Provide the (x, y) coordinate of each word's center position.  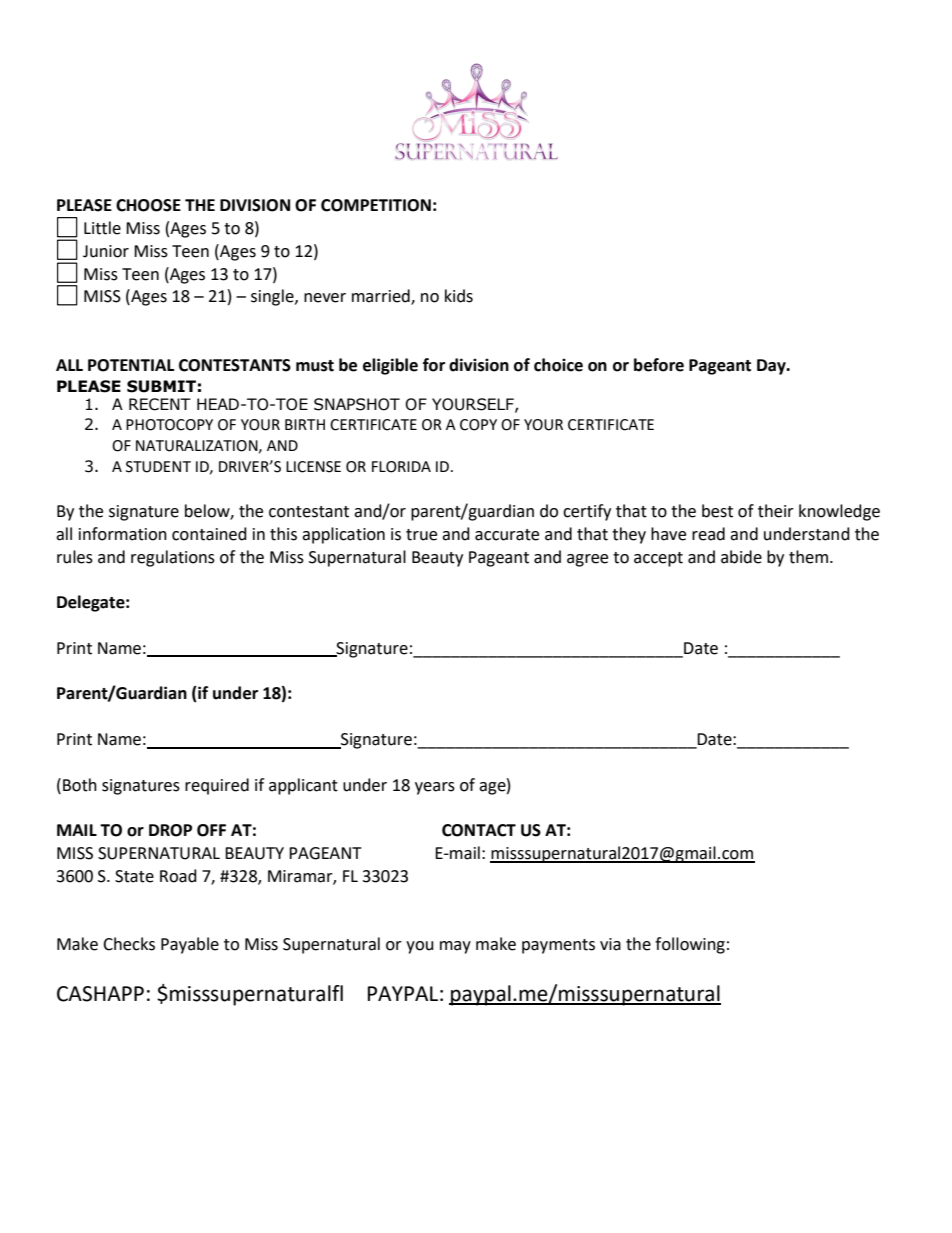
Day (772, 367)
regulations (173, 558)
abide (741, 557)
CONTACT (479, 830)
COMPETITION (376, 205)
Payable (190, 945)
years (435, 788)
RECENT (160, 404)
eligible (390, 366)
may (455, 947)
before (659, 365)
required (217, 786)
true (421, 535)
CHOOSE (148, 205)
